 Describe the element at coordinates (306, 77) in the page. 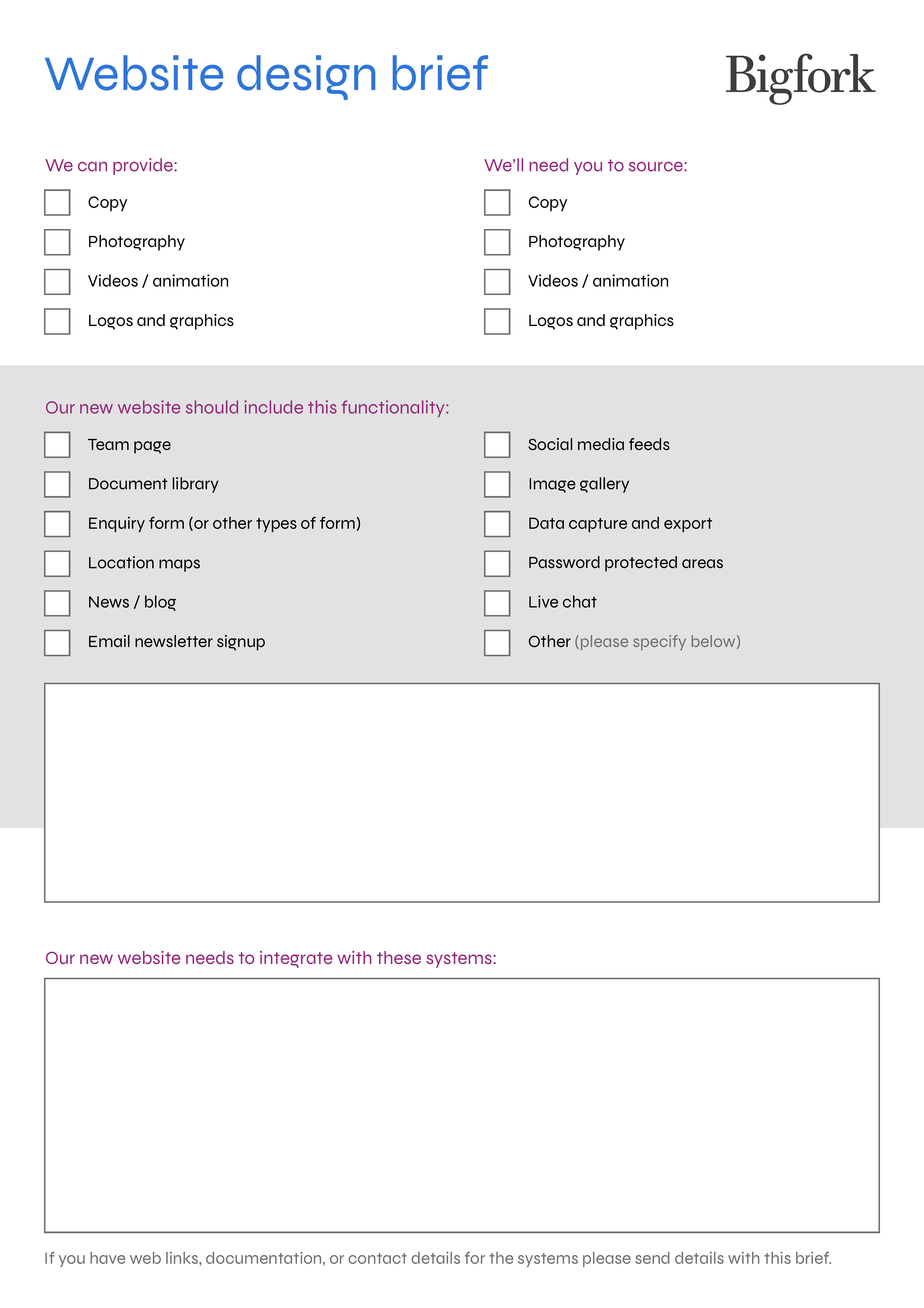

I see `design` at that location.
